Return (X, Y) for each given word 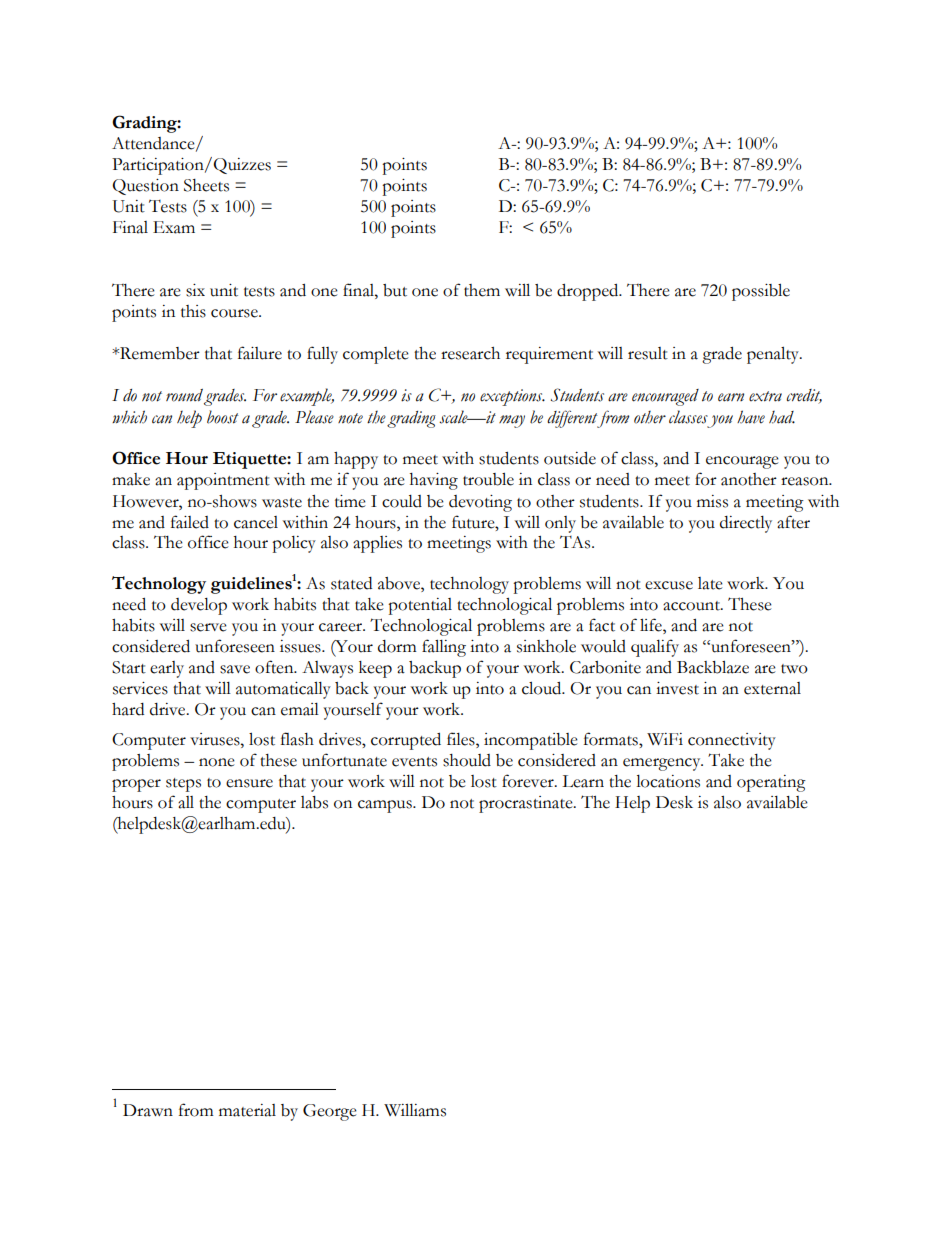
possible (761, 292)
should (467, 760)
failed (190, 522)
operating (771, 783)
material (247, 1110)
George (330, 1112)
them (482, 290)
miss (712, 501)
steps (183, 785)
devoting (480, 503)
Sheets (206, 185)
